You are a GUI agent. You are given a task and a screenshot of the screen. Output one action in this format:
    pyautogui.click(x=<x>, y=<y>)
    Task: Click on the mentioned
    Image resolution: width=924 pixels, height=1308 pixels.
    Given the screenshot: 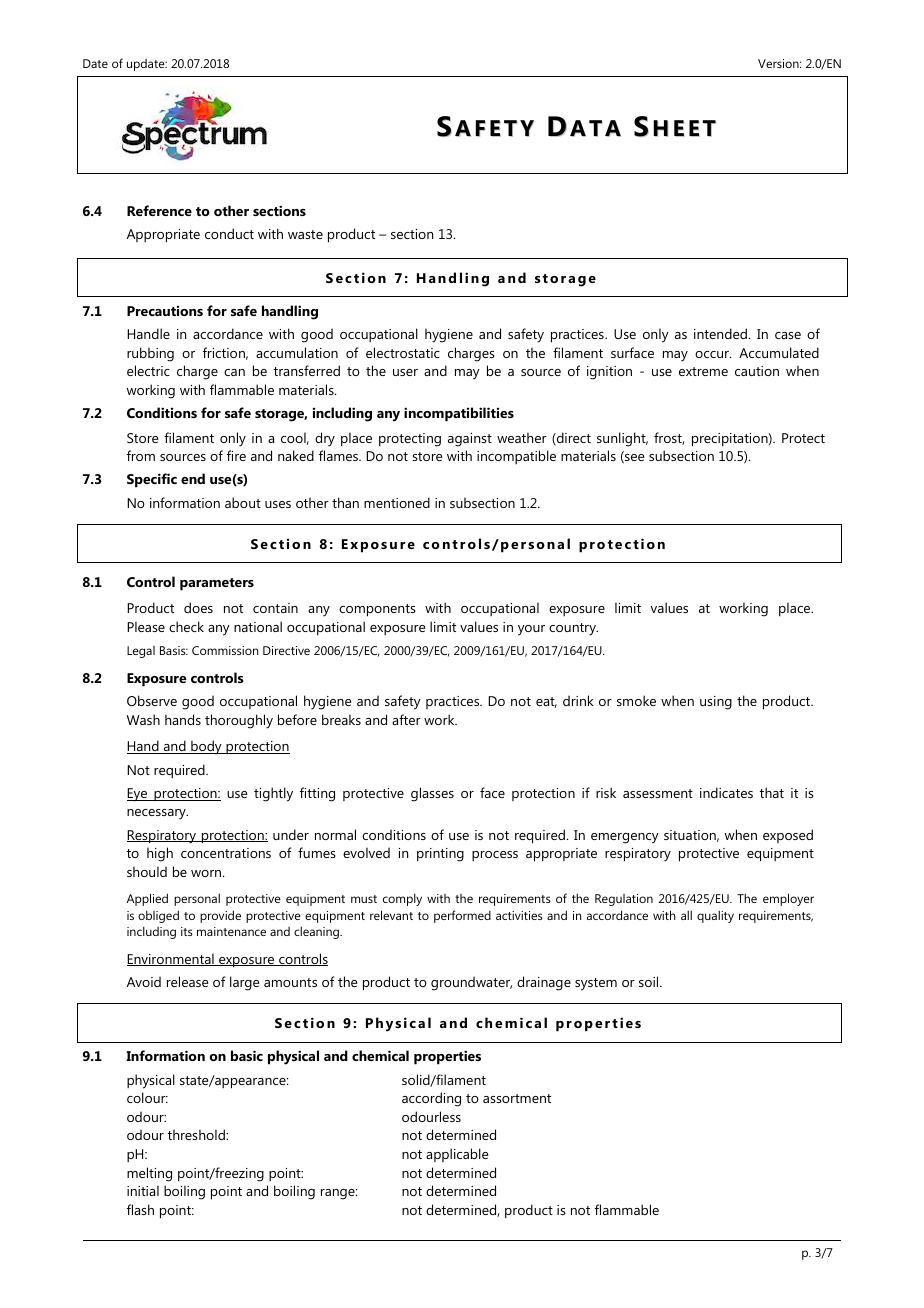 What is the action you would take?
    pyautogui.click(x=397, y=502)
